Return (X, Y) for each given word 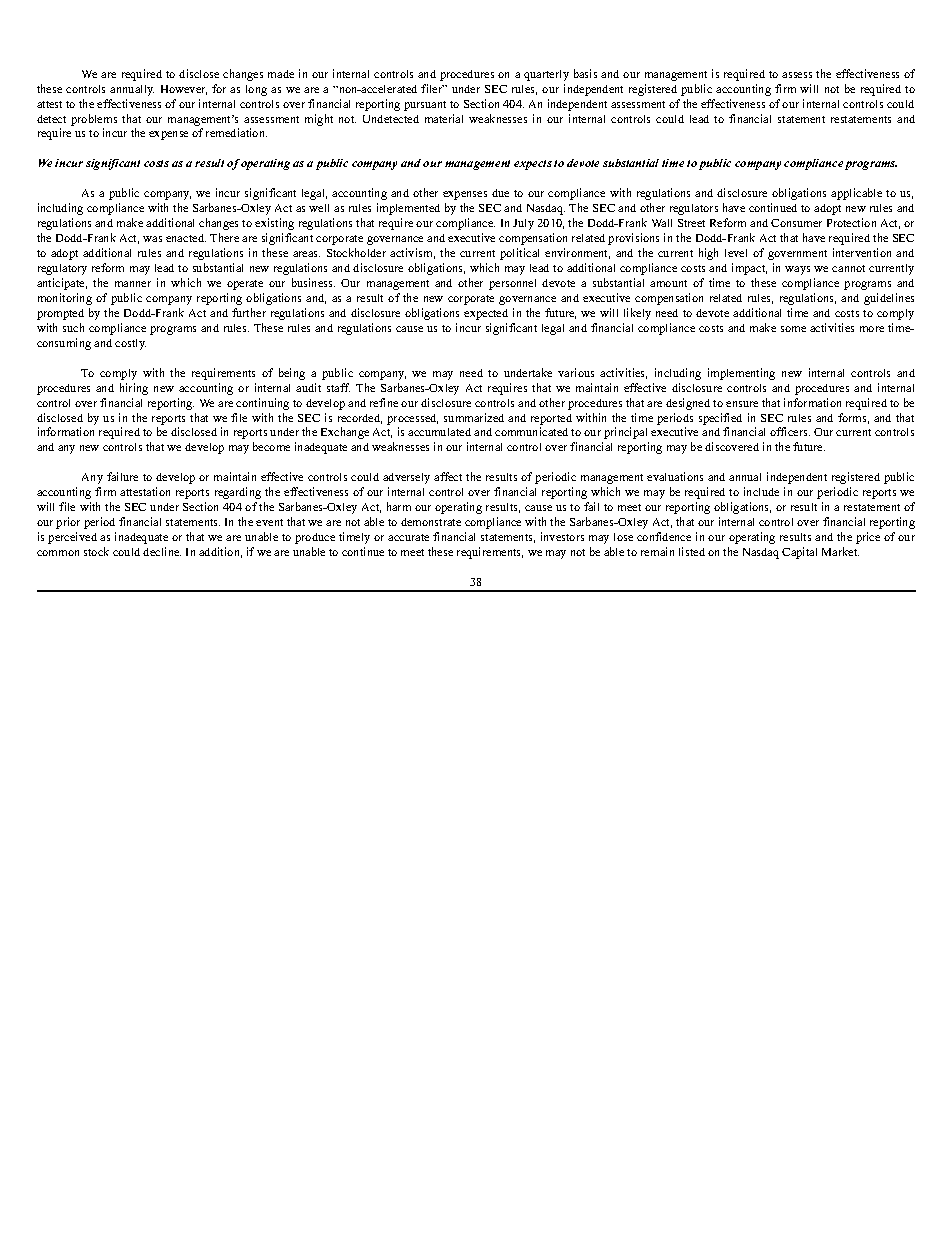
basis (585, 73)
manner (133, 284)
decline (162, 551)
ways (797, 270)
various (576, 372)
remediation (236, 132)
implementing (741, 374)
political (519, 254)
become (271, 446)
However (184, 90)
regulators (694, 209)
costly (130, 344)
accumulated (439, 432)
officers (790, 431)
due (500, 193)
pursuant (425, 106)
